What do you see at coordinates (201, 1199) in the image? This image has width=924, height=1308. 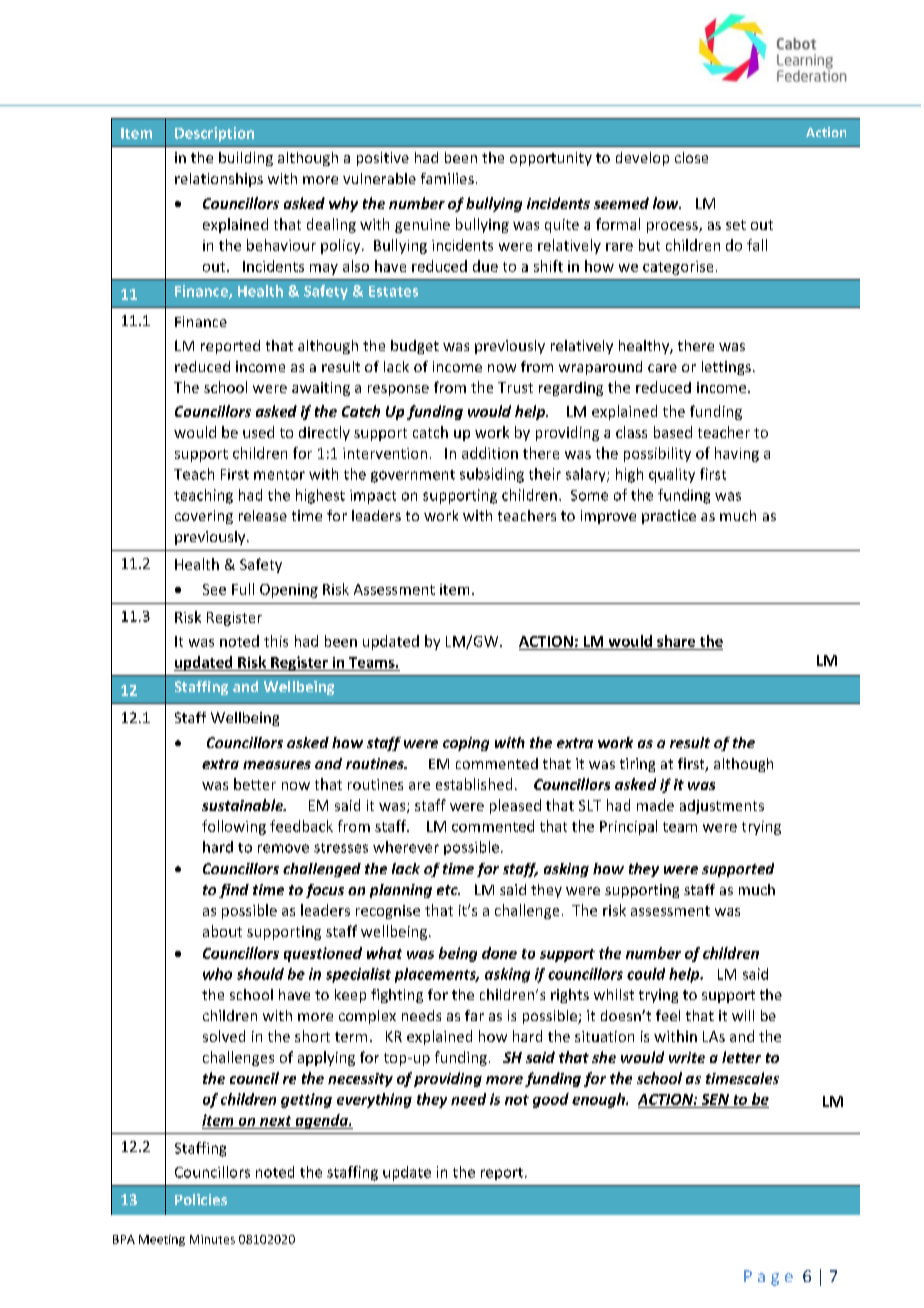 I see `Policies` at bounding box center [201, 1199].
